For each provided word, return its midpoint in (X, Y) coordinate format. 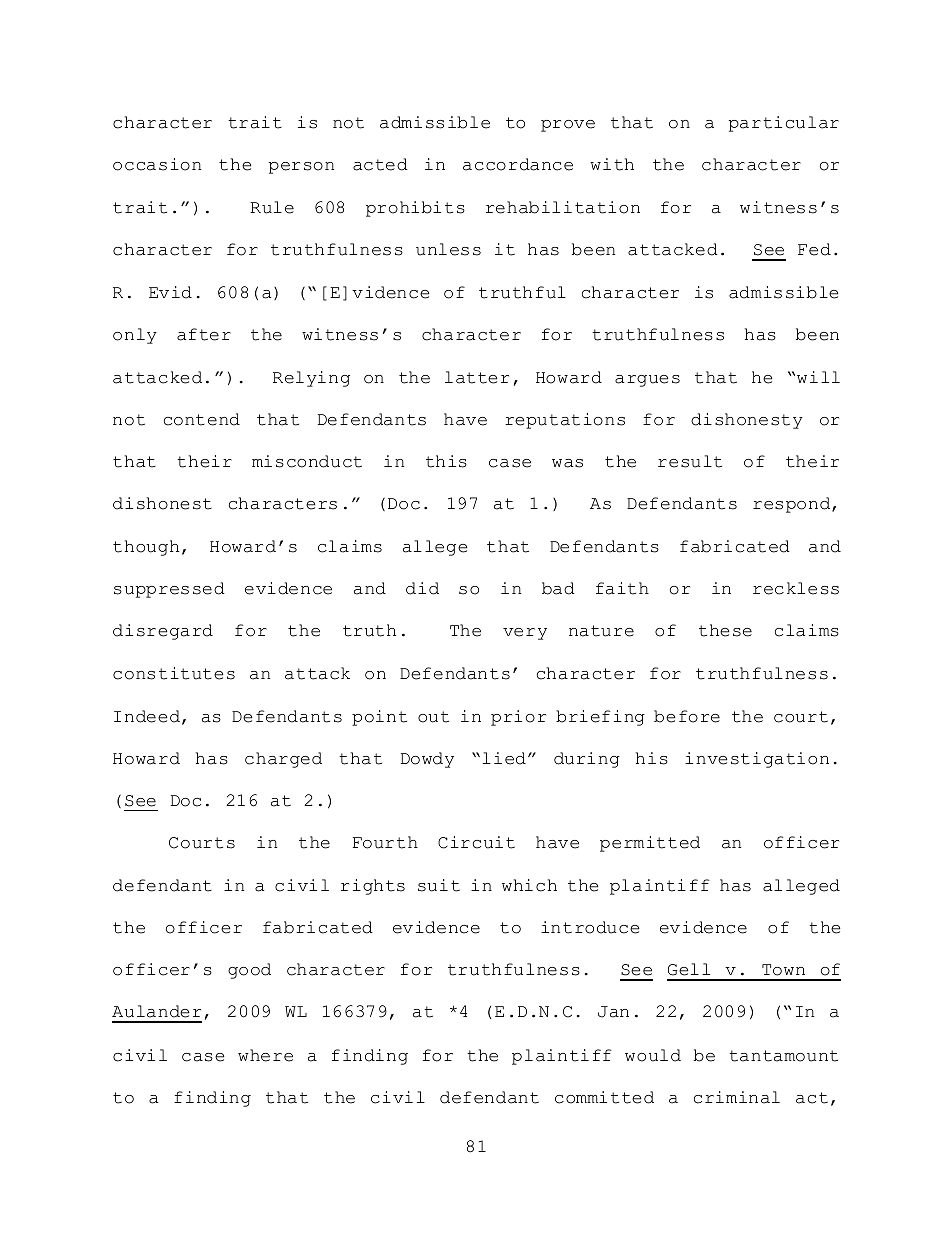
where (265, 1055)
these (725, 630)
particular (784, 124)
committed (604, 1097)
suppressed (169, 590)
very (525, 634)
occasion (157, 164)
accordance (518, 164)
